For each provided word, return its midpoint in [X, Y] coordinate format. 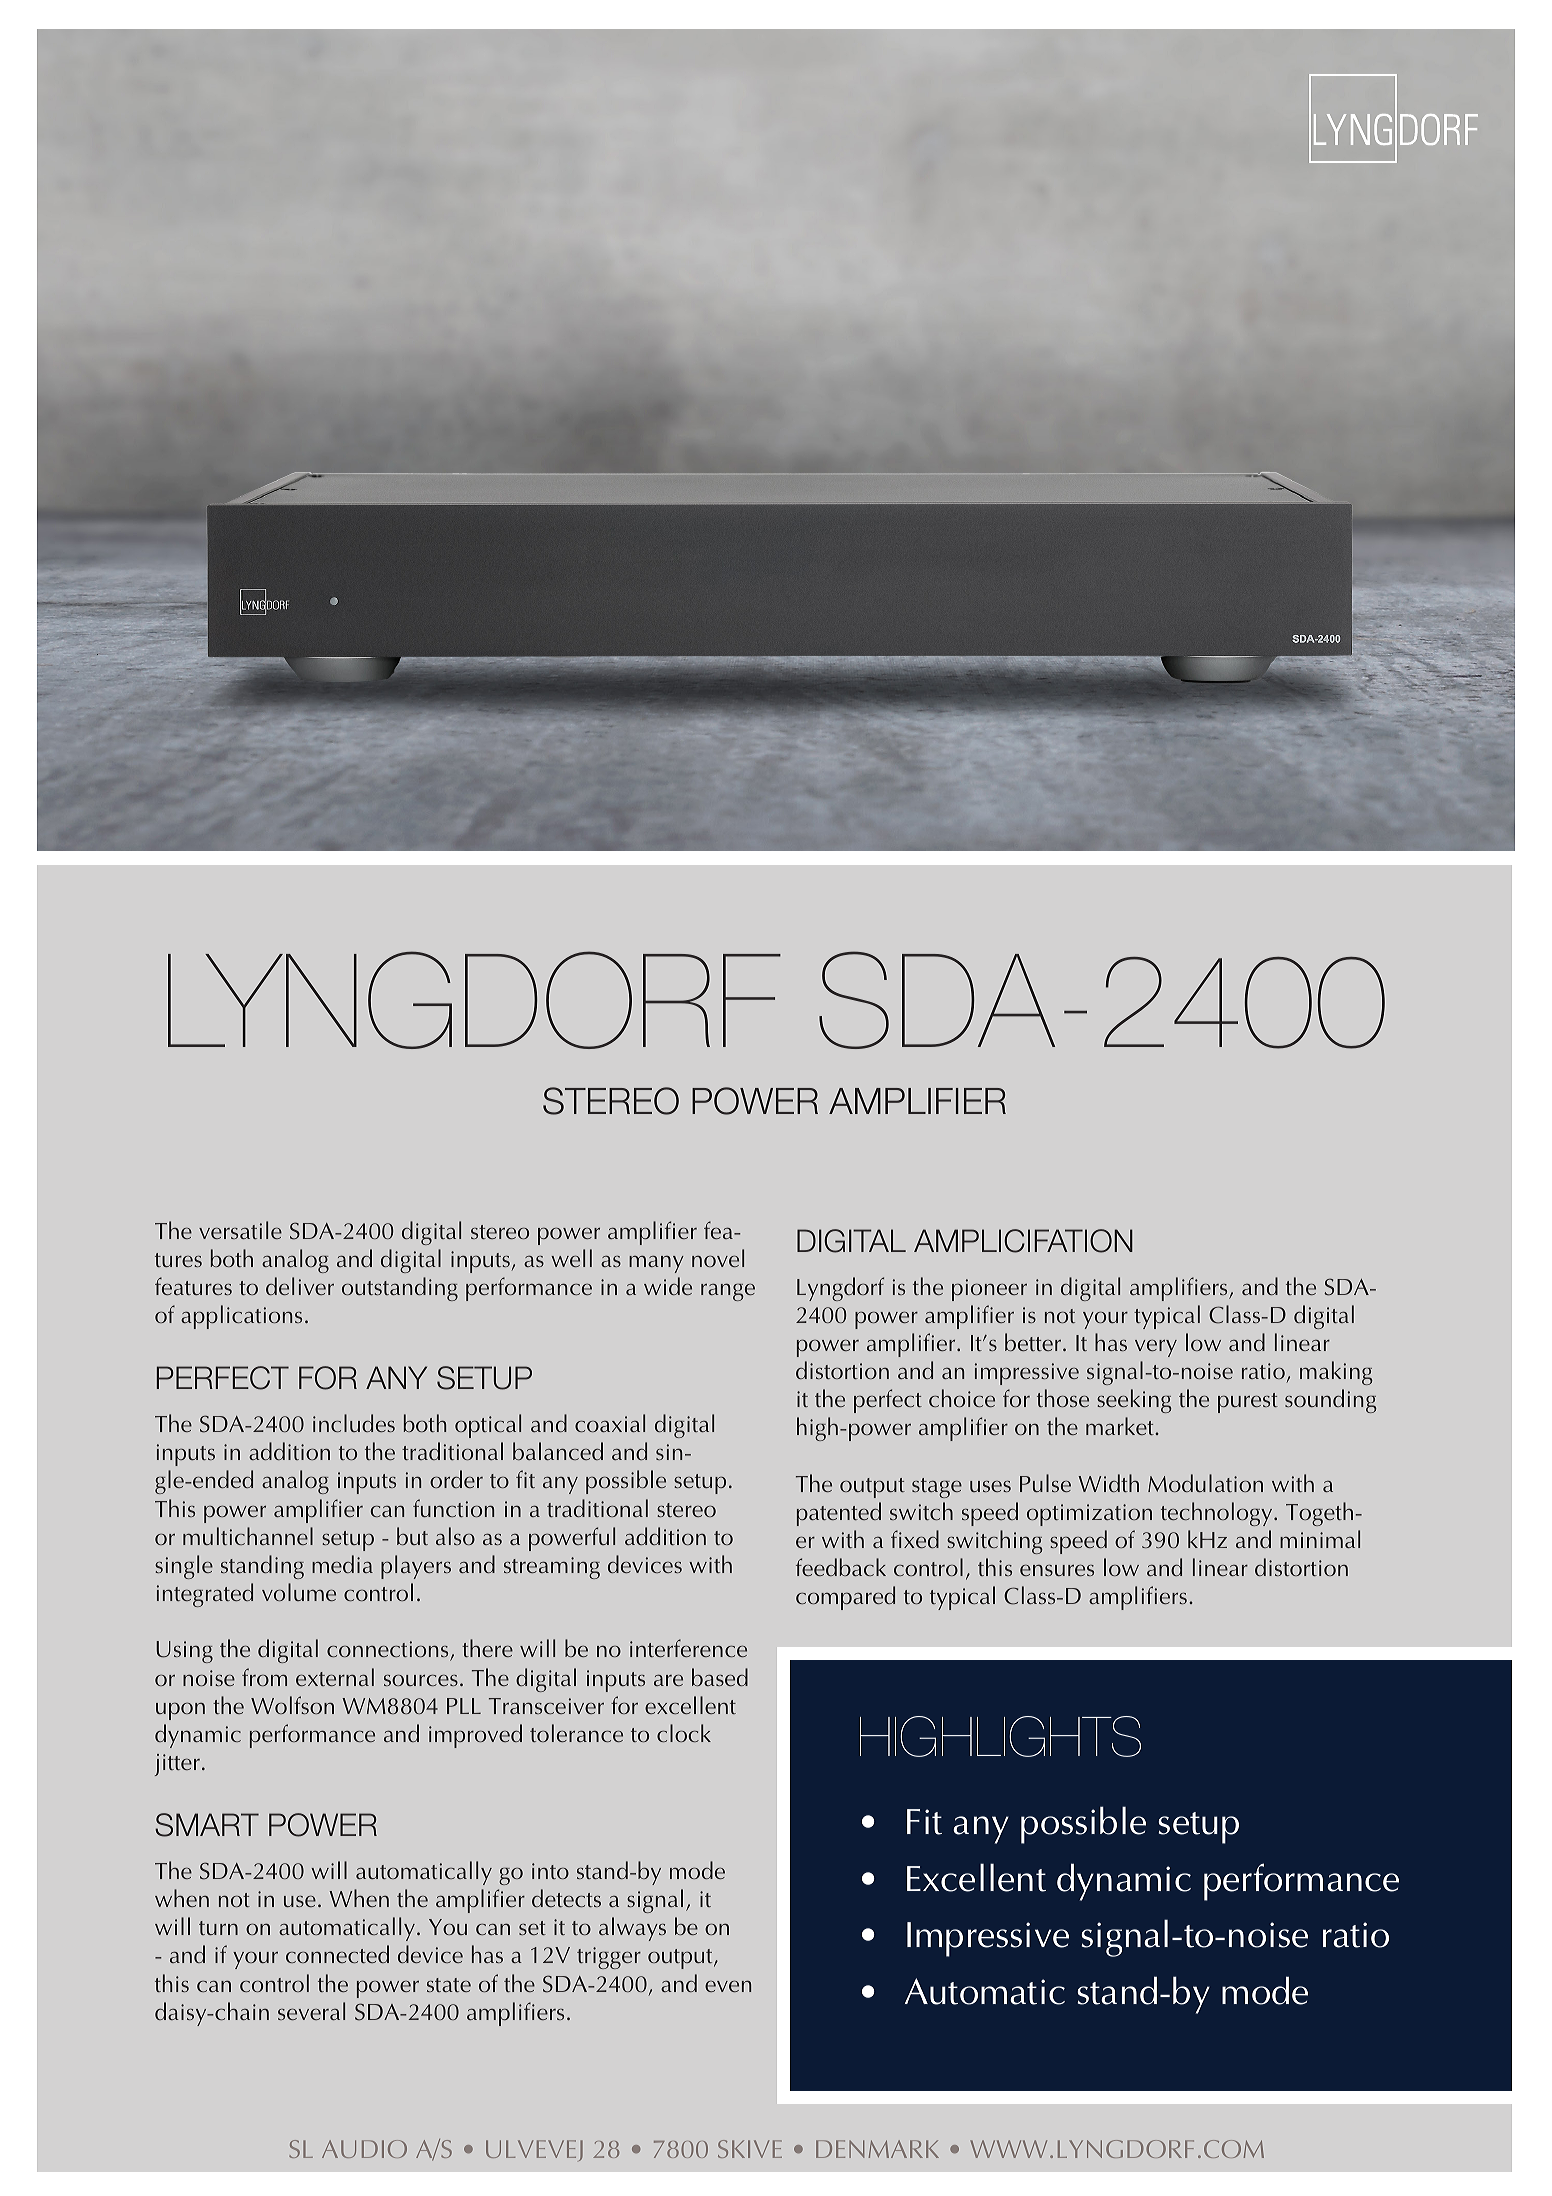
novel [718, 1258]
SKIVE [750, 2149]
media [342, 1564]
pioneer [989, 1290]
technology [1218, 1514]
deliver [300, 1286]
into [550, 1871]
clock [684, 1733]
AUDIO [364, 2149]
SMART [207, 1825]
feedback [841, 1567]
